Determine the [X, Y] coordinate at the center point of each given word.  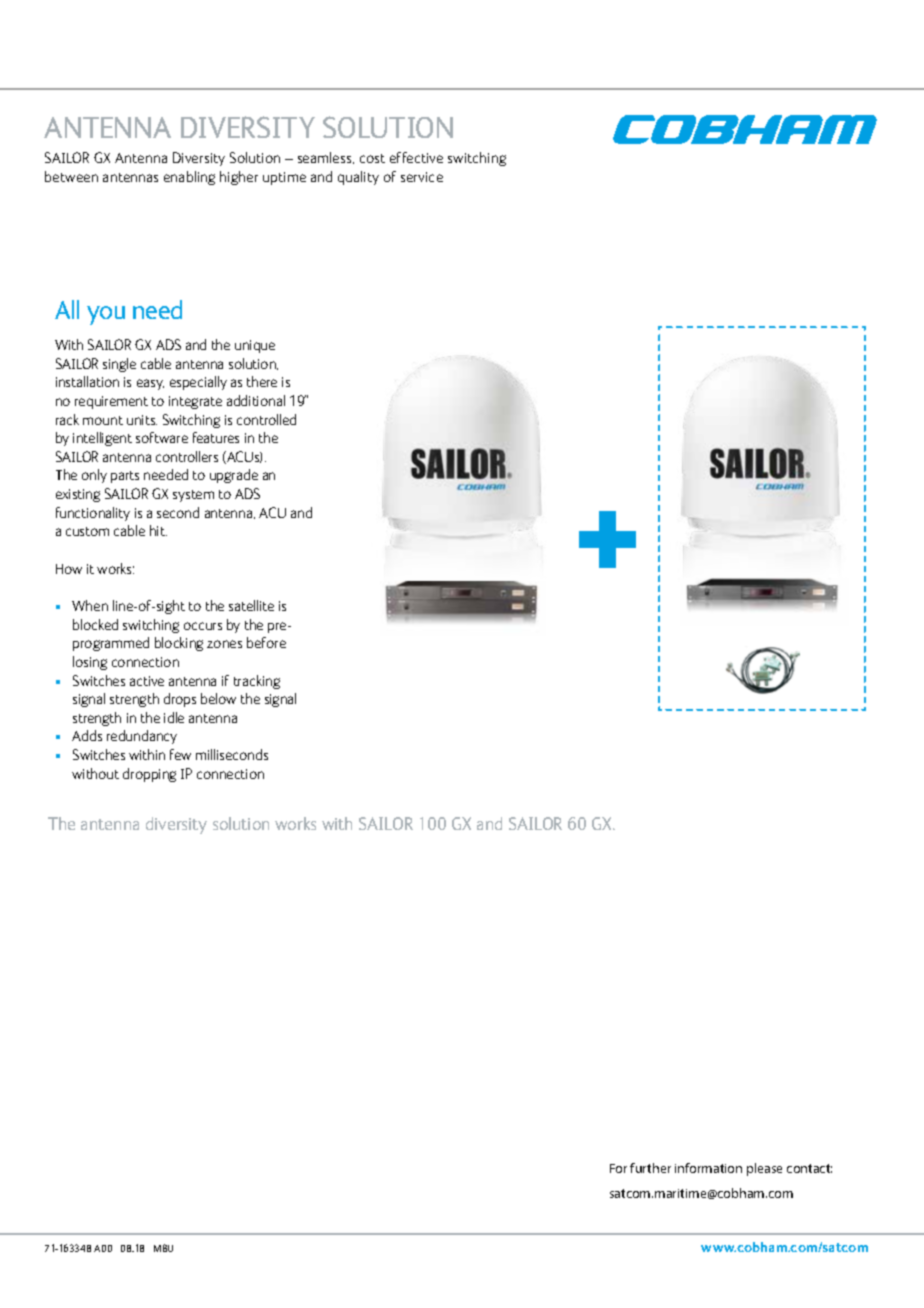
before [266, 642]
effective [416, 157]
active [147, 681]
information [708, 1168]
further [650, 1168]
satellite [251, 605]
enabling [189, 178]
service [422, 177]
